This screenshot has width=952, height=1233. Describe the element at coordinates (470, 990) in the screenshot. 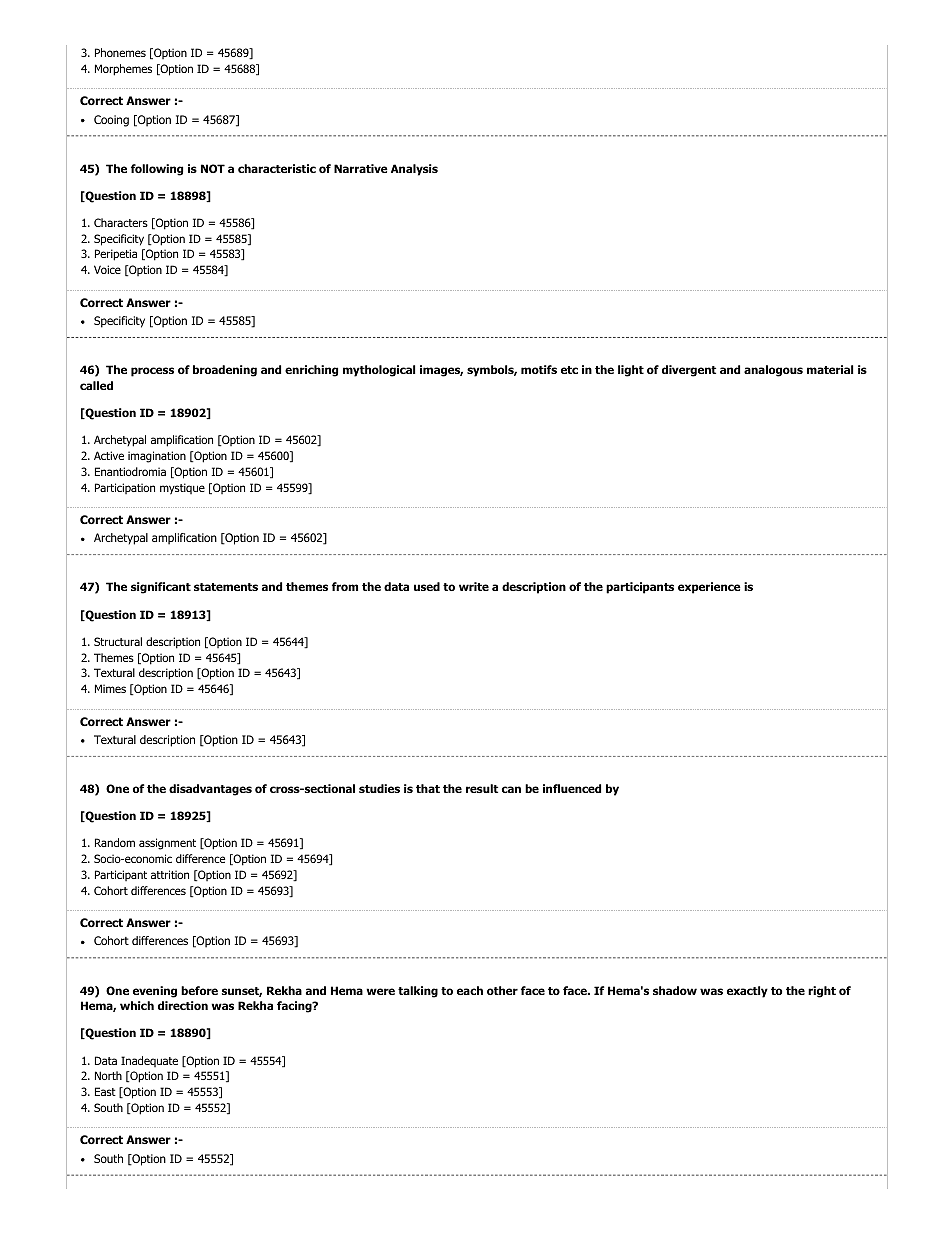

I see `each` at that location.
